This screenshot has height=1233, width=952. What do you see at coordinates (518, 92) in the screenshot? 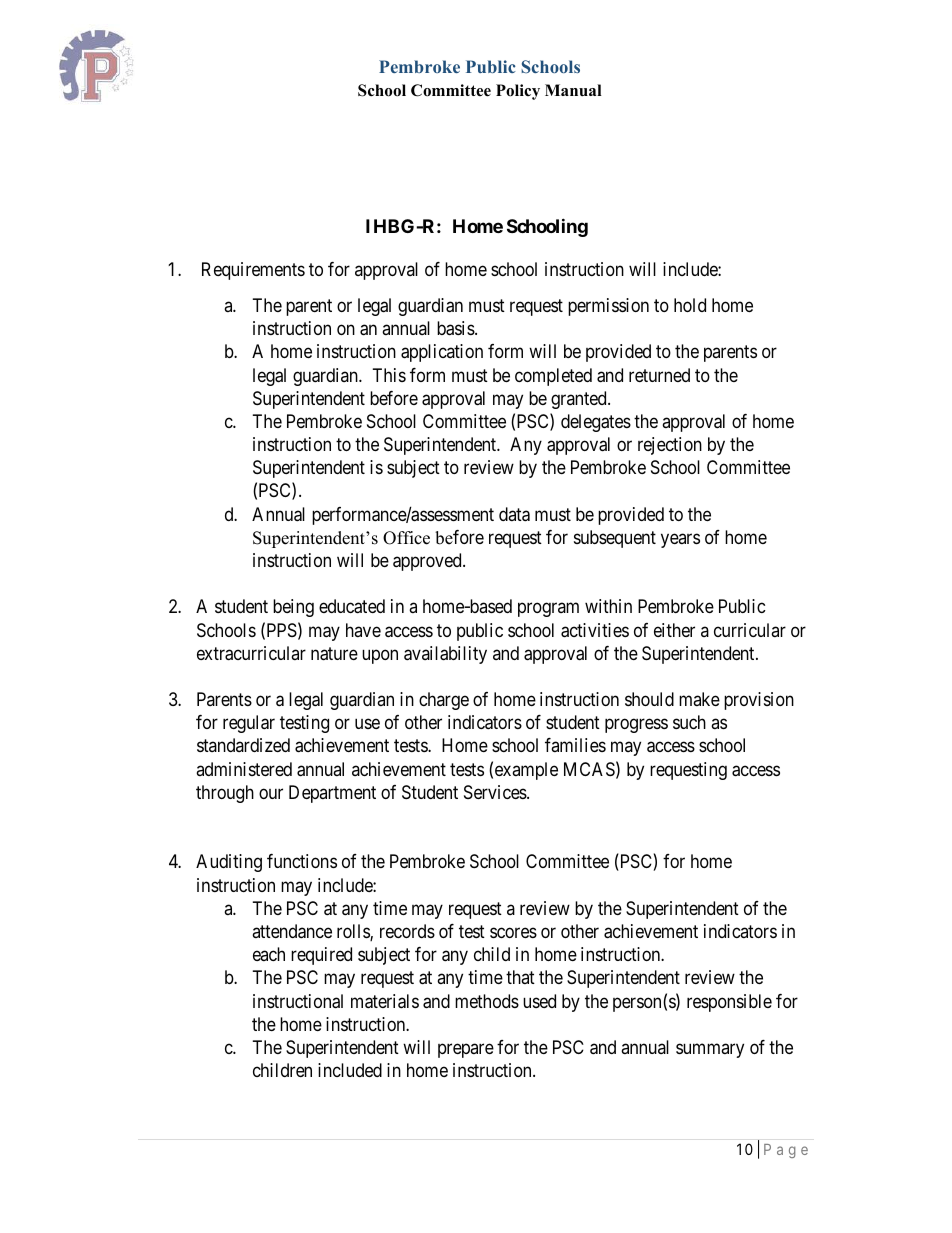
I see `Policy` at bounding box center [518, 92].
